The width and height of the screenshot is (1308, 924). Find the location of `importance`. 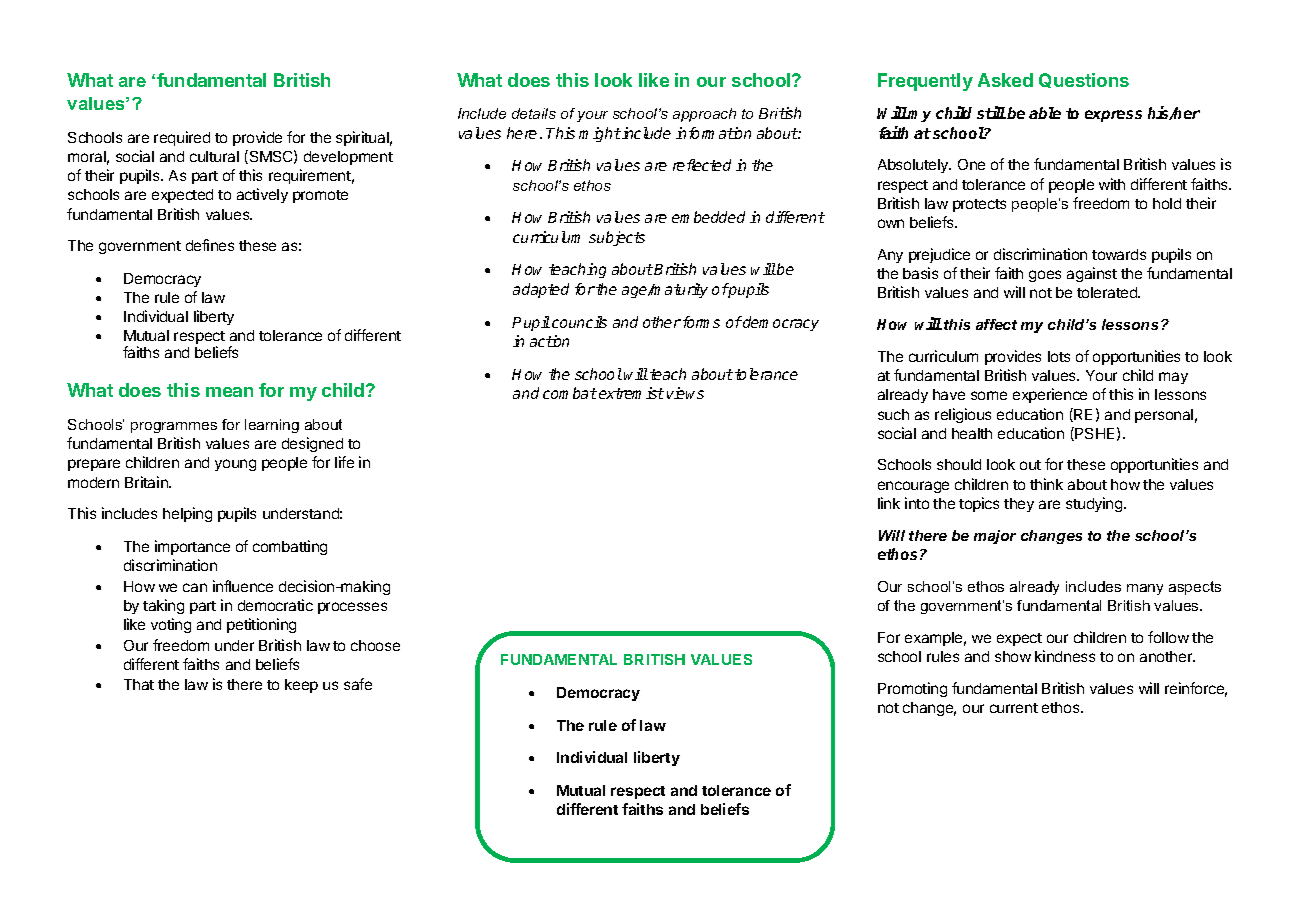

importance is located at coordinates (192, 547).
